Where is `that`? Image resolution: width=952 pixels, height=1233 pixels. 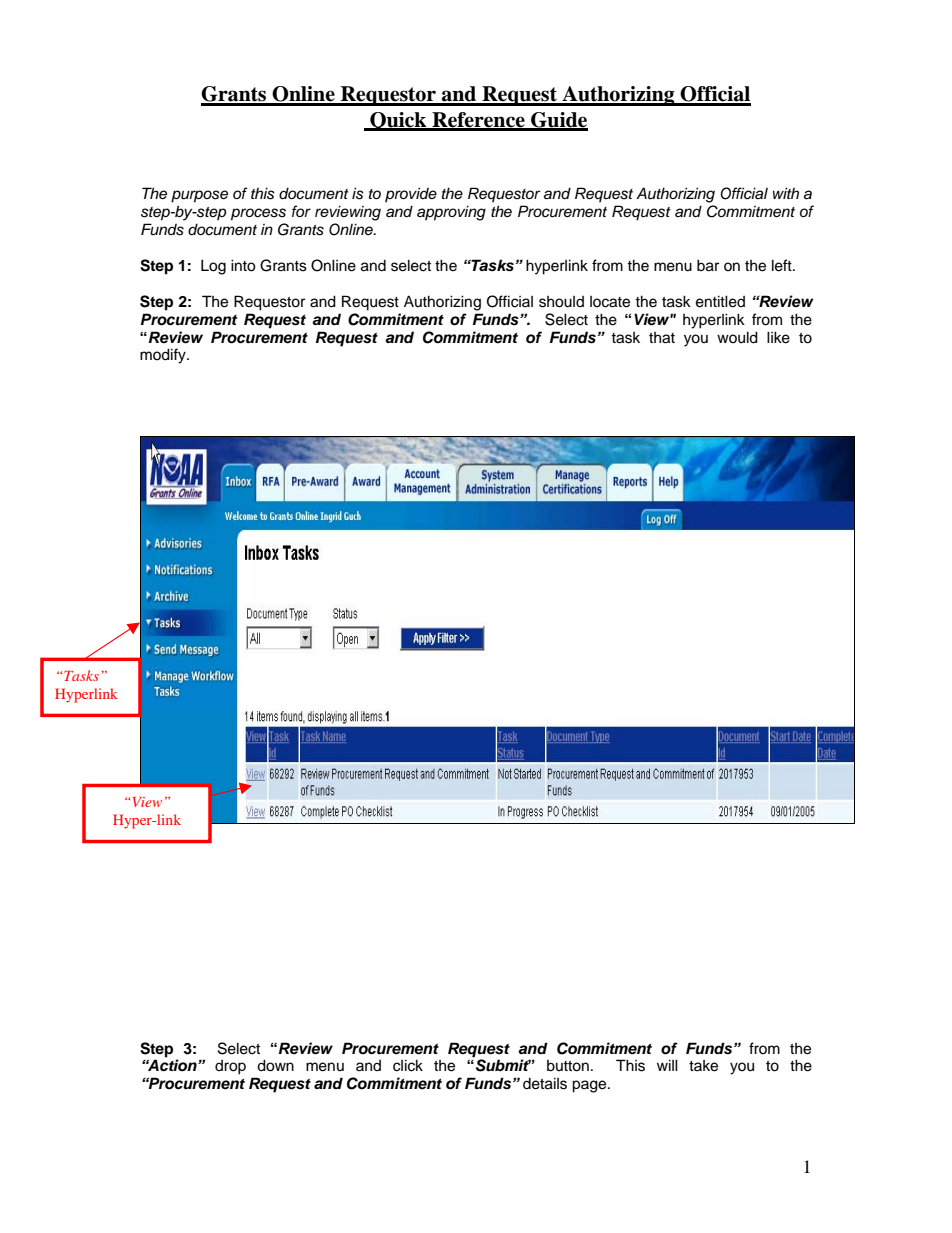 that is located at coordinates (662, 338).
